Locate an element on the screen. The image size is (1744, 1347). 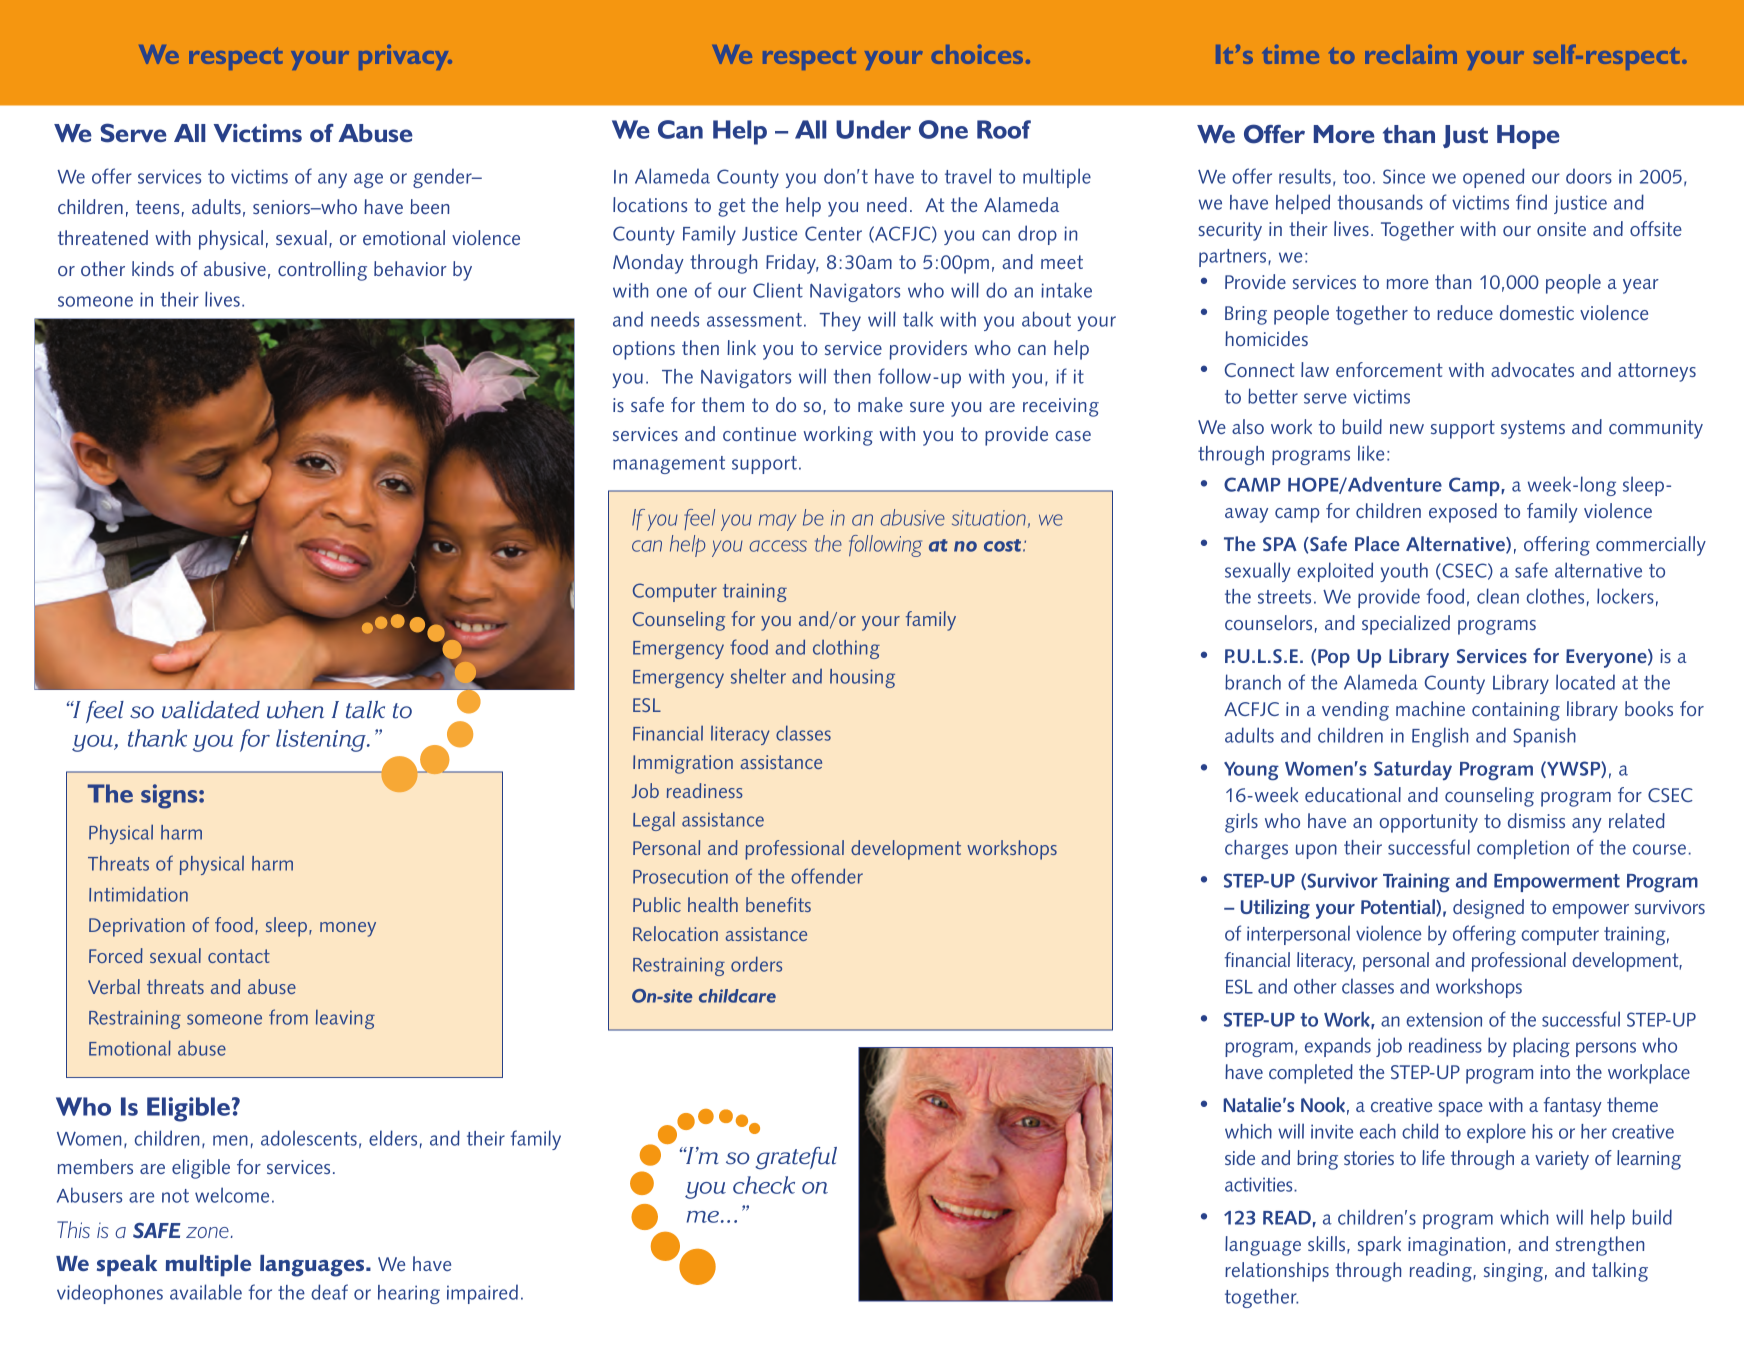
check is located at coordinates (764, 1185).
